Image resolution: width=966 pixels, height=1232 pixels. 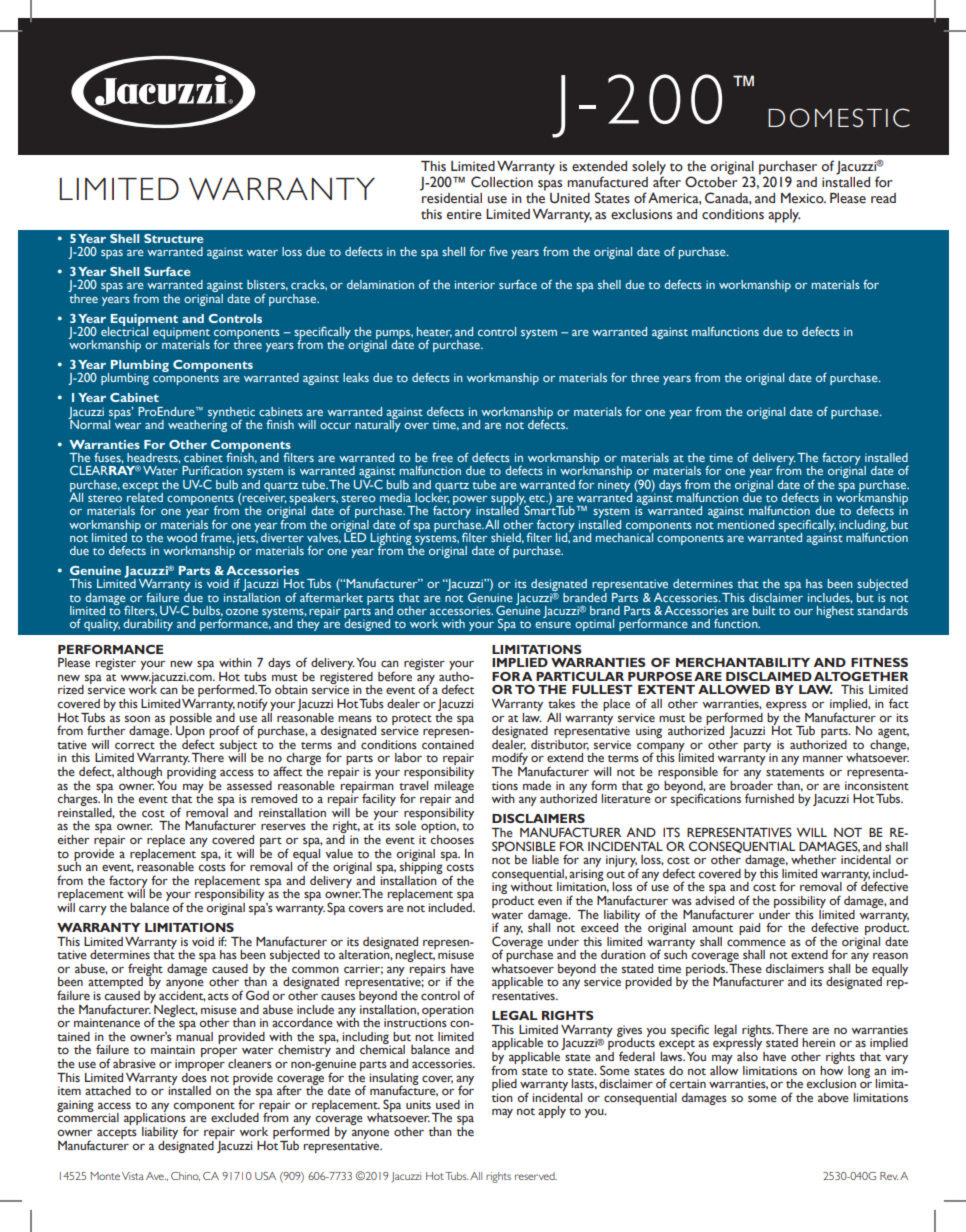 What do you see at coordinates (615, 487) in the screenshot?
I see `ninety` at bounding box center [615, 487].
